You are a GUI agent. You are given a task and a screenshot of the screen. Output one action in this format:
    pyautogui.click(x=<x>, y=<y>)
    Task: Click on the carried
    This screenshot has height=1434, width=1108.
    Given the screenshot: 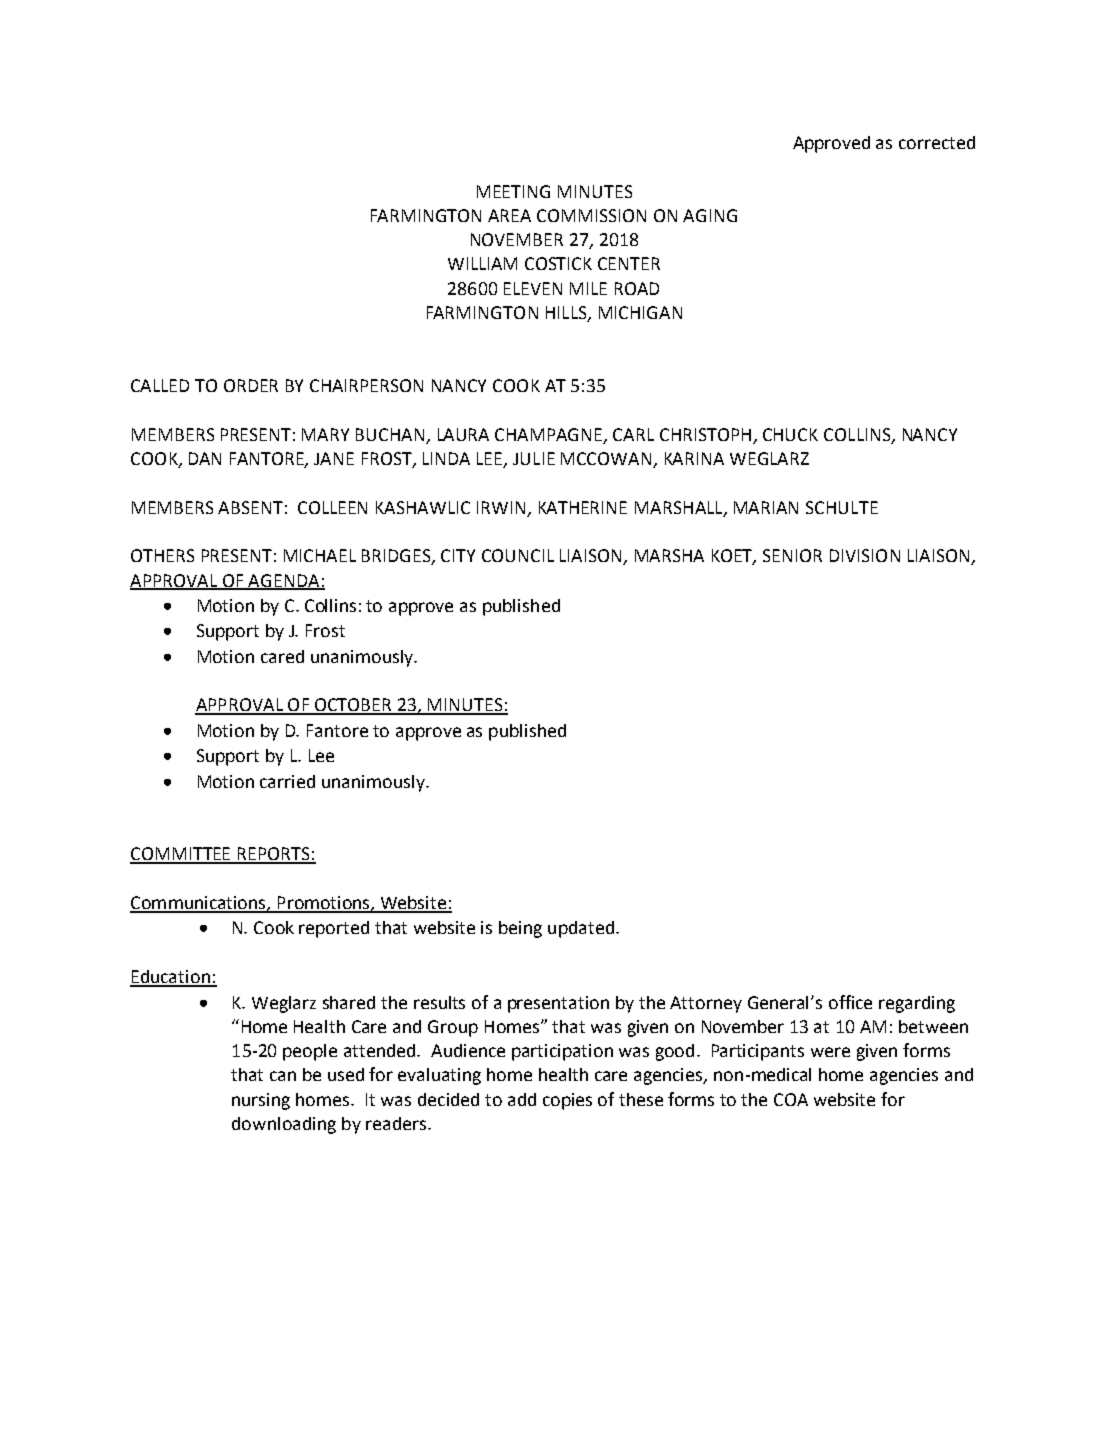 What is the action you would take?
    pyautogui.click(x=287, y=781)
